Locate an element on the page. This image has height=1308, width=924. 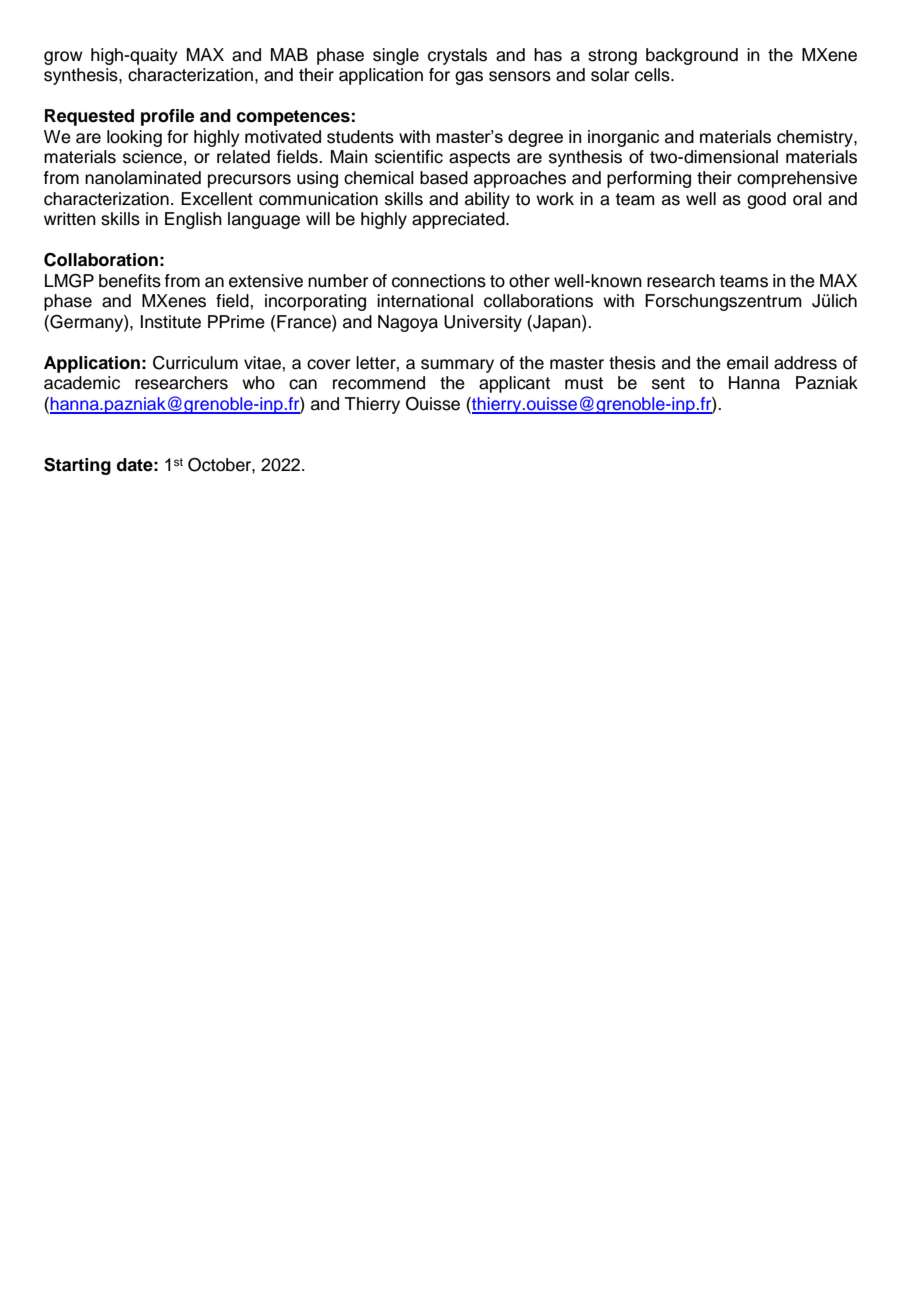
appreciated is located at coordinates (459, 220).
